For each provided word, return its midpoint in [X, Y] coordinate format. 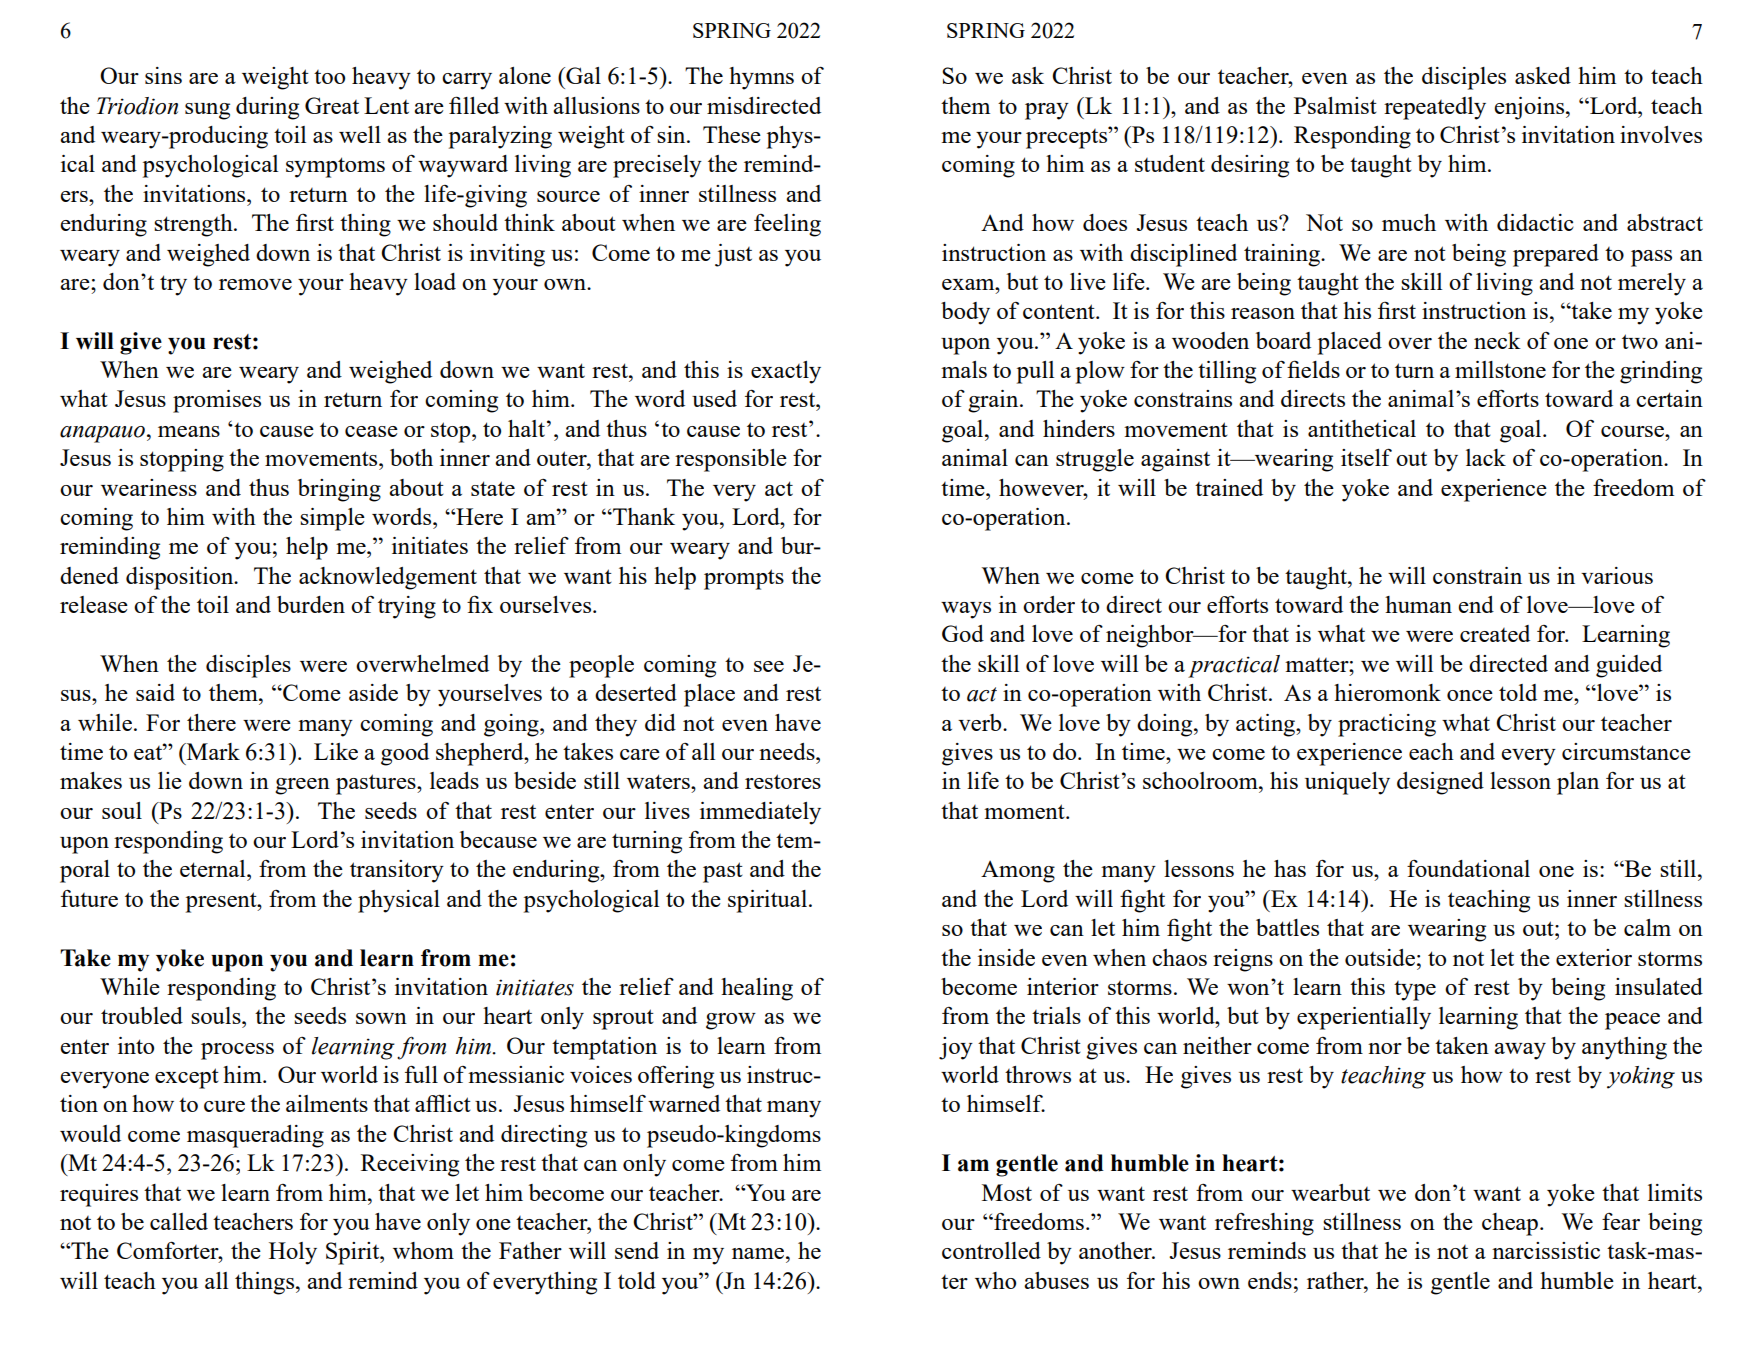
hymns [761, 78]
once [1470, 695]
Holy [293, 1253]
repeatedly [1435, 108]
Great [332, 105]
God [963, 633]
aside [373, 692]
